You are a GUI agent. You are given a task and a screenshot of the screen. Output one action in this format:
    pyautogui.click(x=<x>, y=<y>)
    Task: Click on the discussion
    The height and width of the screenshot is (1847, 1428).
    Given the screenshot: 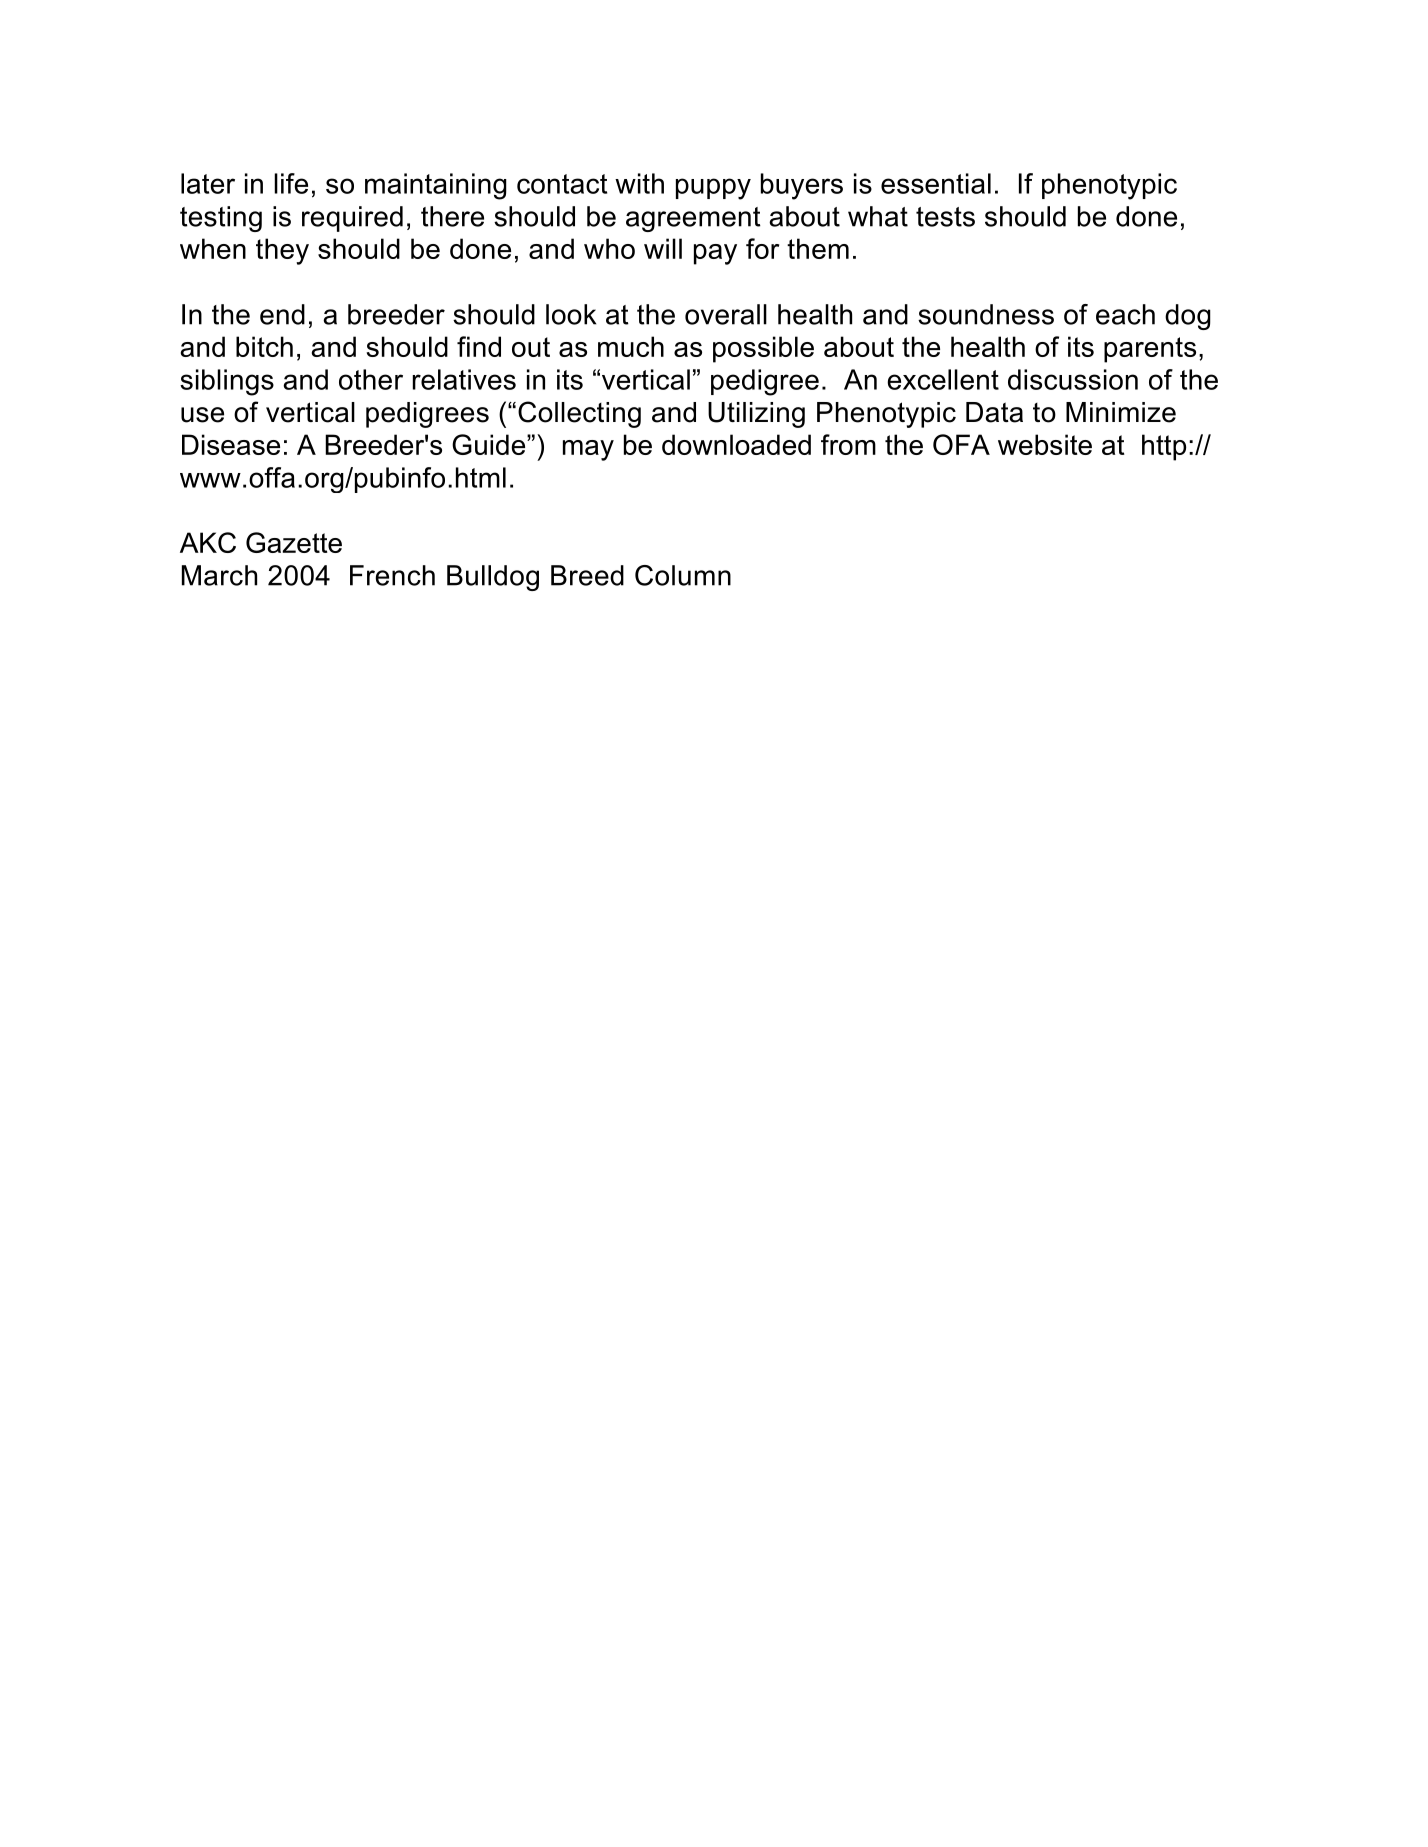 What is the action you would take?
    pyautogui.click(x=1073, y=379)
